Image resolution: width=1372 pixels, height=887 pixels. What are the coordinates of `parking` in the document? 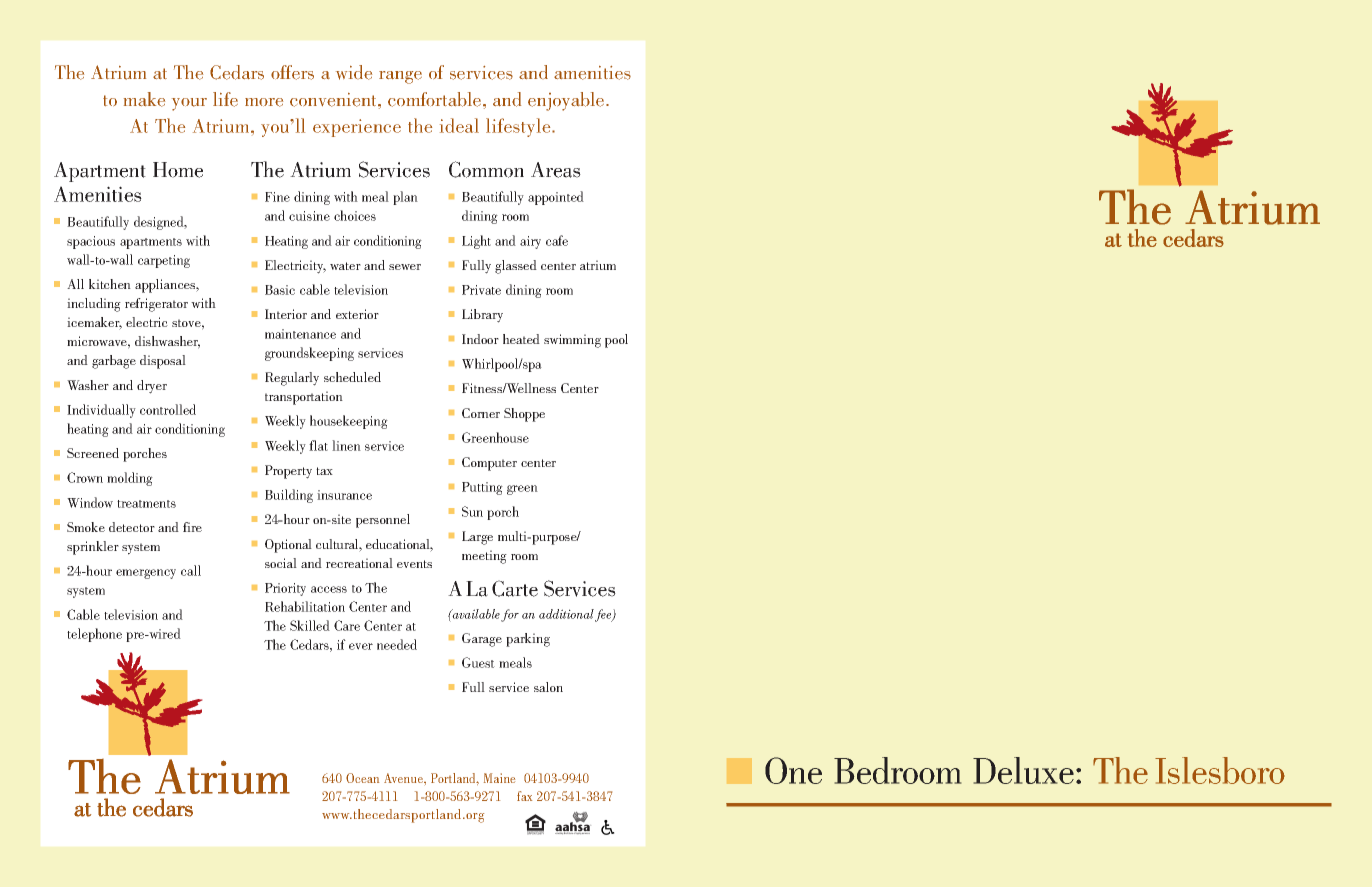 It's located at (528, 640).
